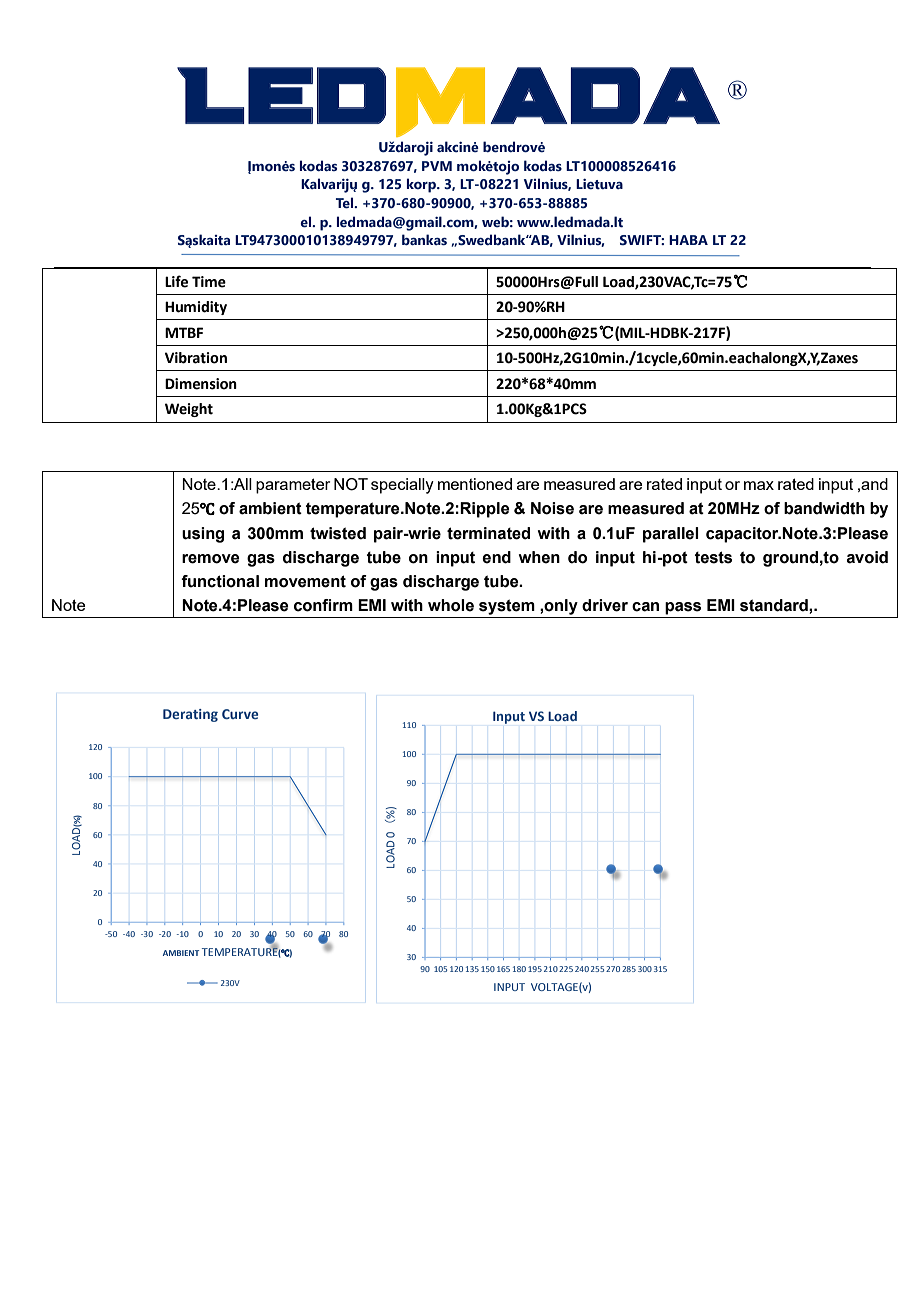  What do you see at coordinates (209, 282) in the document?
I see `Time` at bounding box center [209, 282].
